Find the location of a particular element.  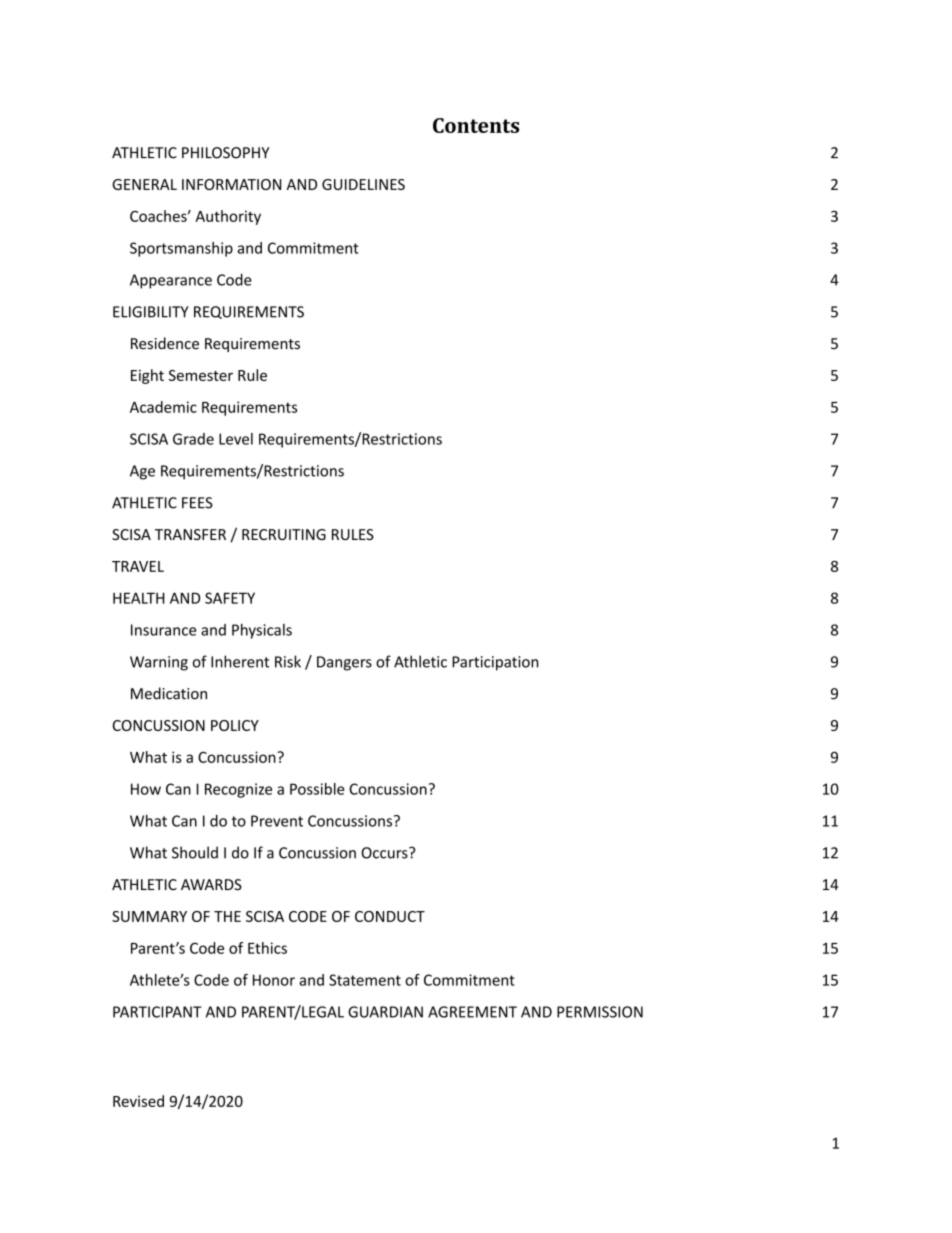

Participation is located at coordinates (495, 663).
